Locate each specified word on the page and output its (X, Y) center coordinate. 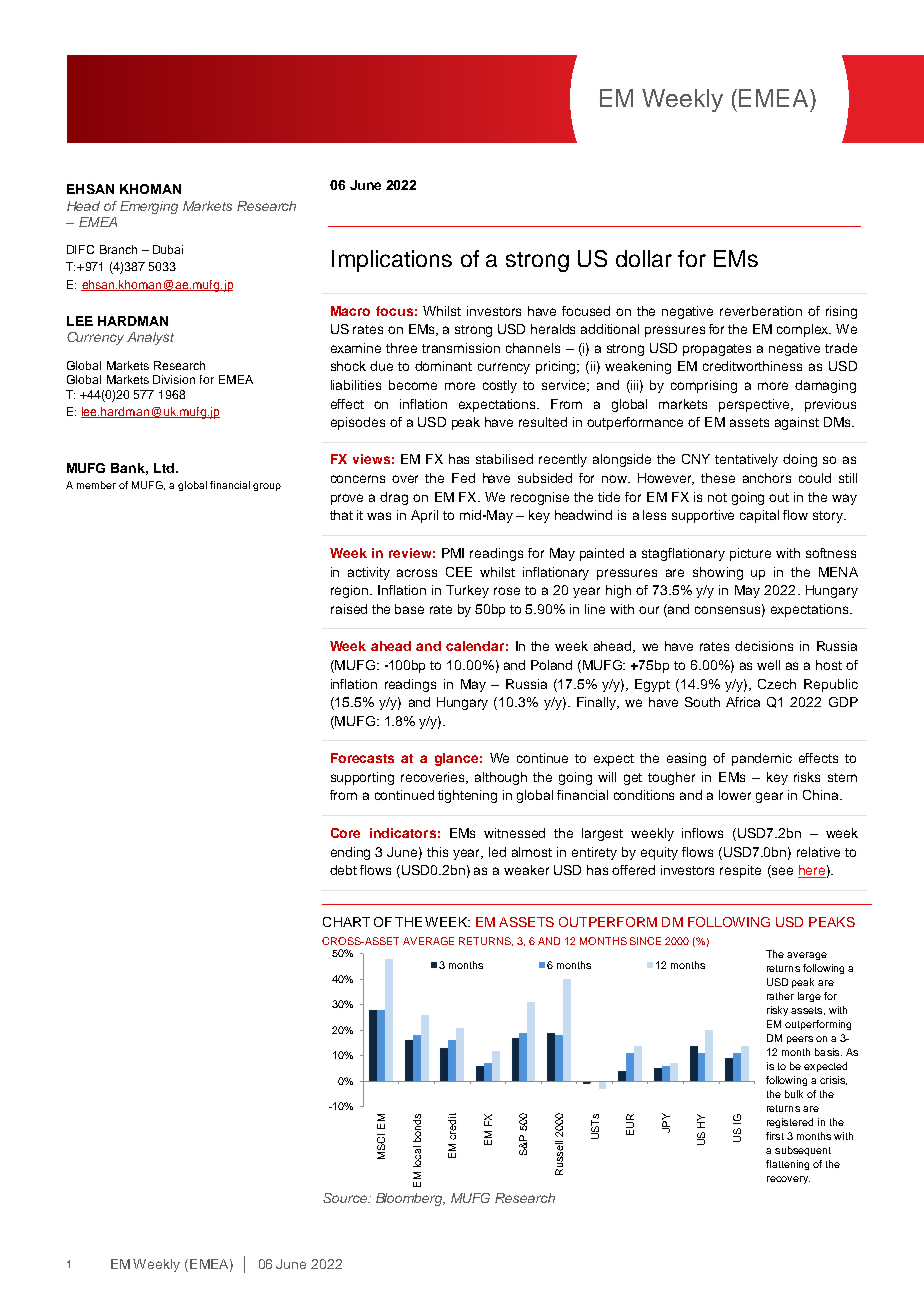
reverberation (761, 311)
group (267, 487)
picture (750, 554)
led (497, 852)
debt (343, 870)
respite (740, 871)
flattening (787, 1165)
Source (346, 1198)
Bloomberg (410, 1199)
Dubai (168, 249)
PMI (453, 553)
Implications (392, 261)
